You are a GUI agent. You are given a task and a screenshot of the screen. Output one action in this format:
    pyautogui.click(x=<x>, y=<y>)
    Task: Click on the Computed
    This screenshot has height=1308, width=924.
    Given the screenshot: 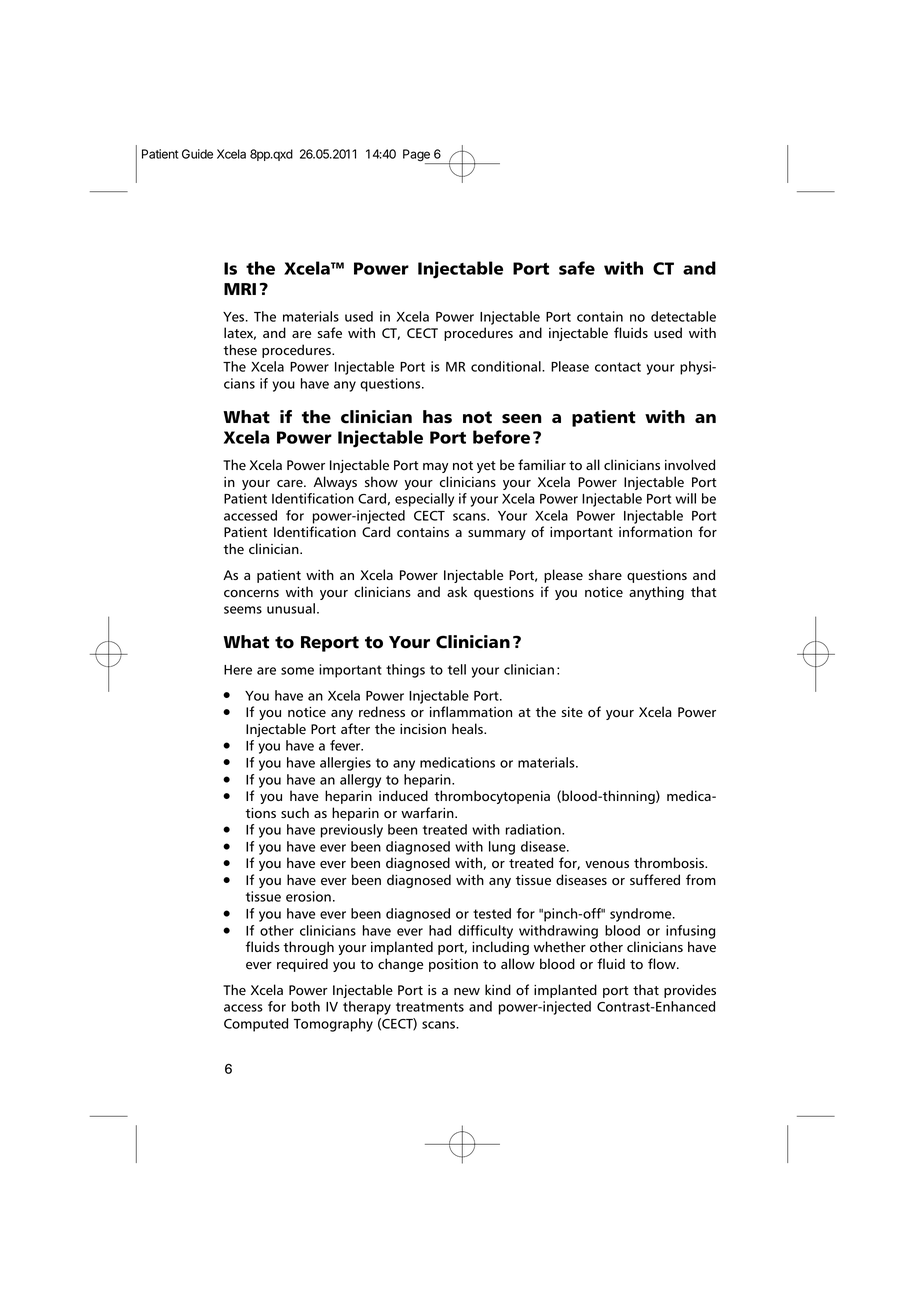 What is the action you would take?
    pyautogui.click(x=256, y=1025)
